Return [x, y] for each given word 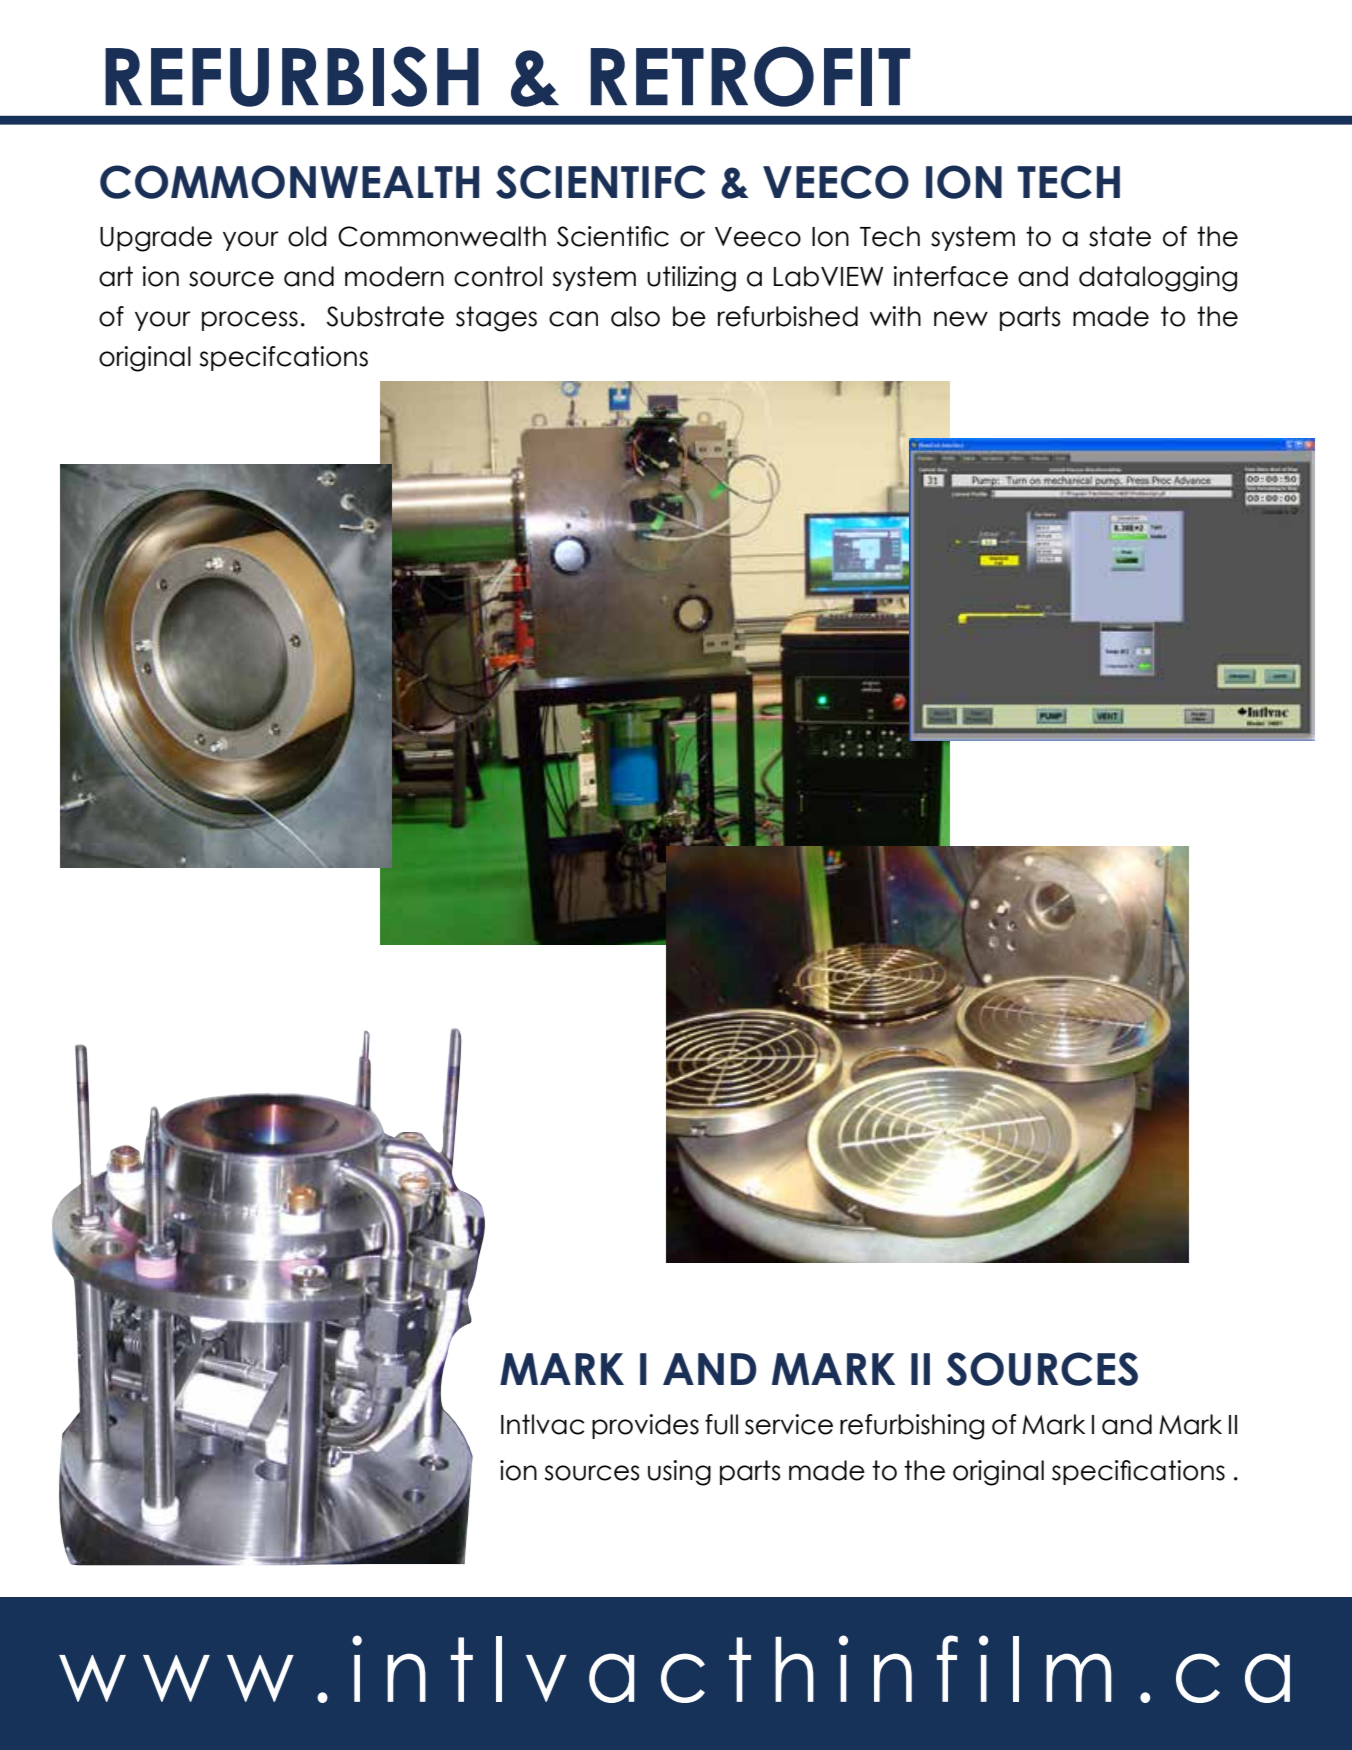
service [789, 1424]
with [895, 316]
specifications [1138, 1472]
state [1120, 236]
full [721, 1424]
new [961, 319]
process [250, 321]
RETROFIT [750, 76]
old [307, 236]
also [635, 316]
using [679, 1473]
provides [645, 1426]
